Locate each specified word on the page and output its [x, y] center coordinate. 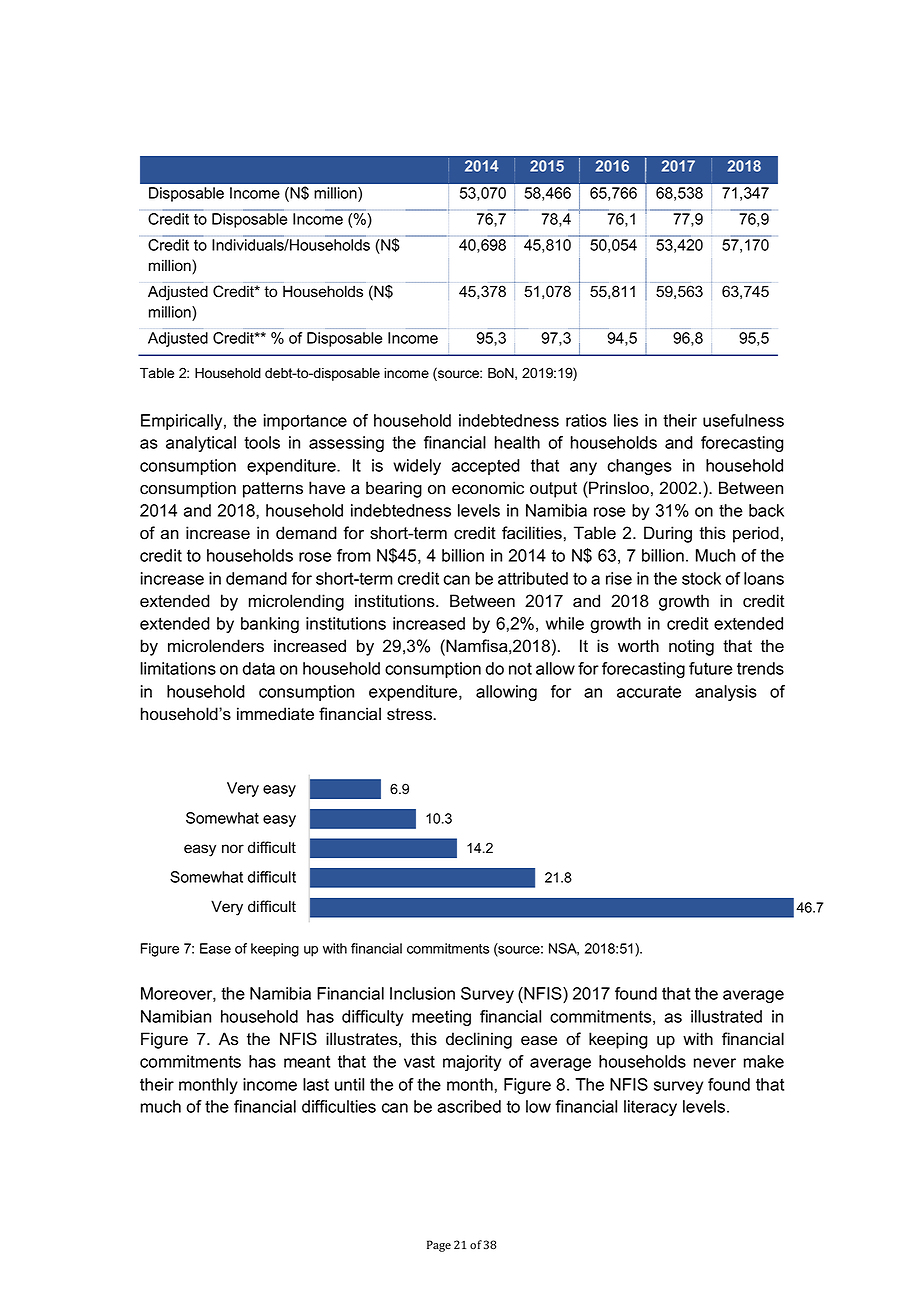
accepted [486, 467]
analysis [726, 693]
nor [233, 849]
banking [270, 625]
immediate [275, 714]
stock [701, 578]
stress [411, 714]
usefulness [743, 420]
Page [439, 1246]
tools [262, 442]
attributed [533, 578]
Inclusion [422, 993]
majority [472, 1063]
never [715, 1063]
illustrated [726, 1016]
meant [307, 1062]
